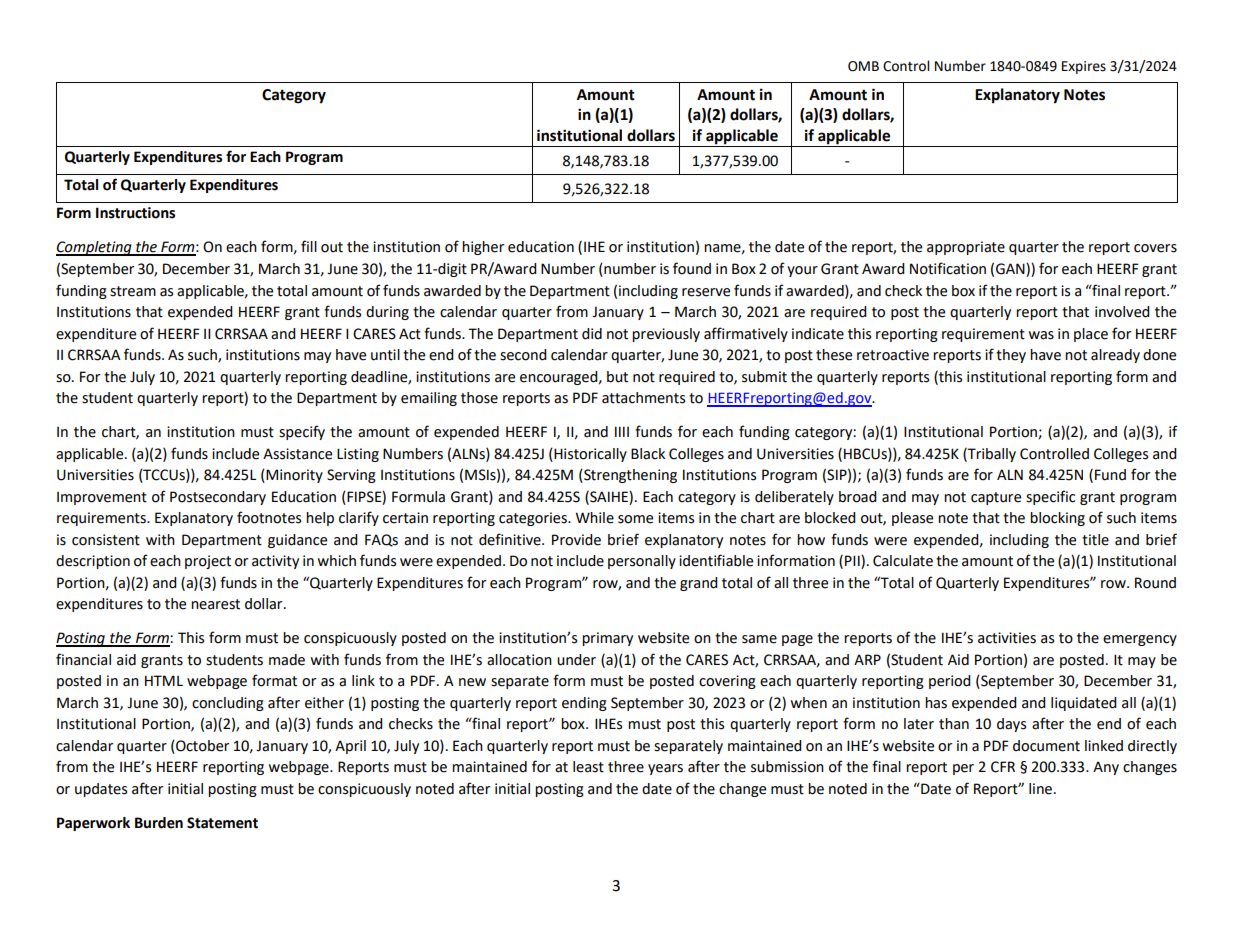  I want to click on Expires, so click(1084, 67).
